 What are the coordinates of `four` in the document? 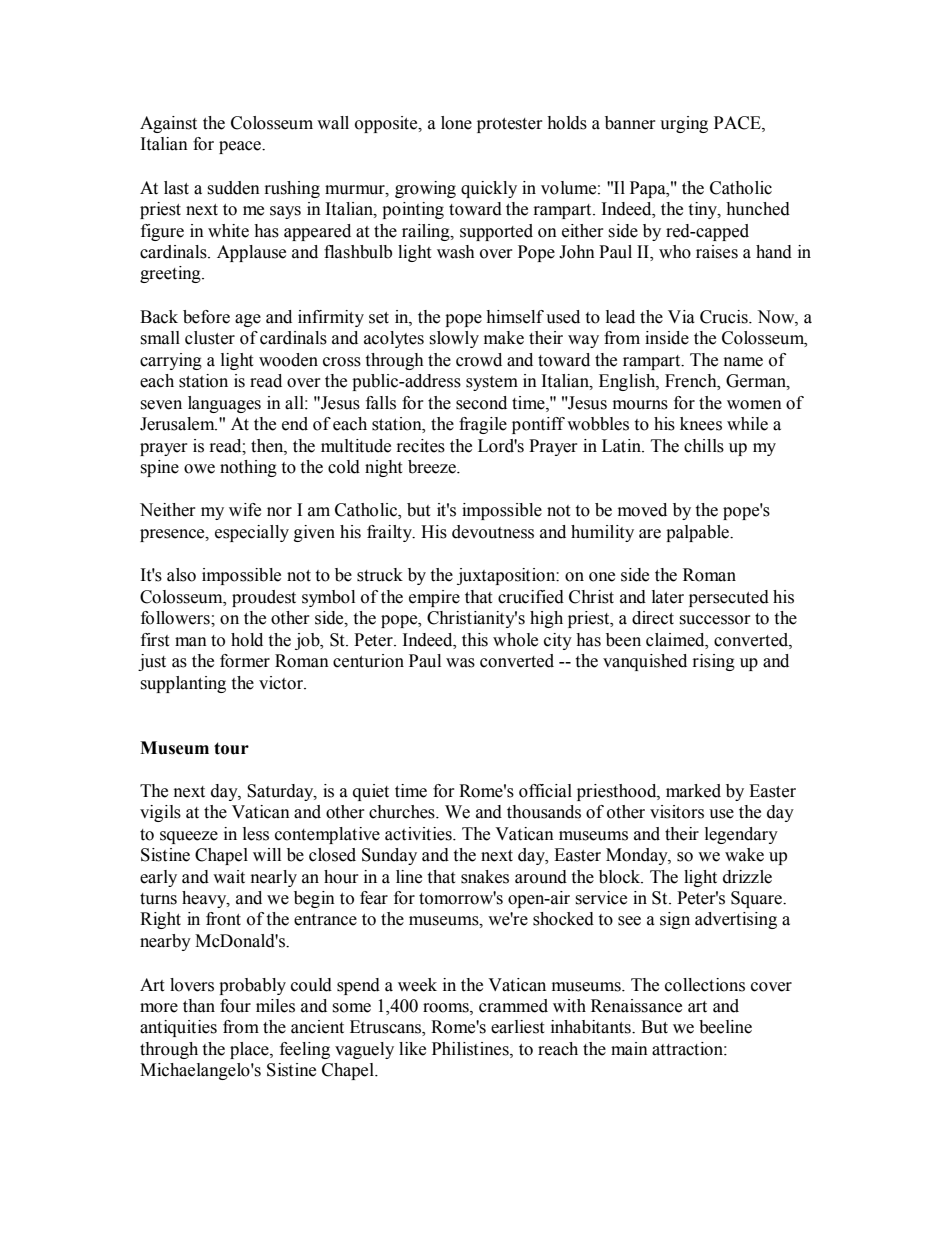 It's located at (235, 1006).
